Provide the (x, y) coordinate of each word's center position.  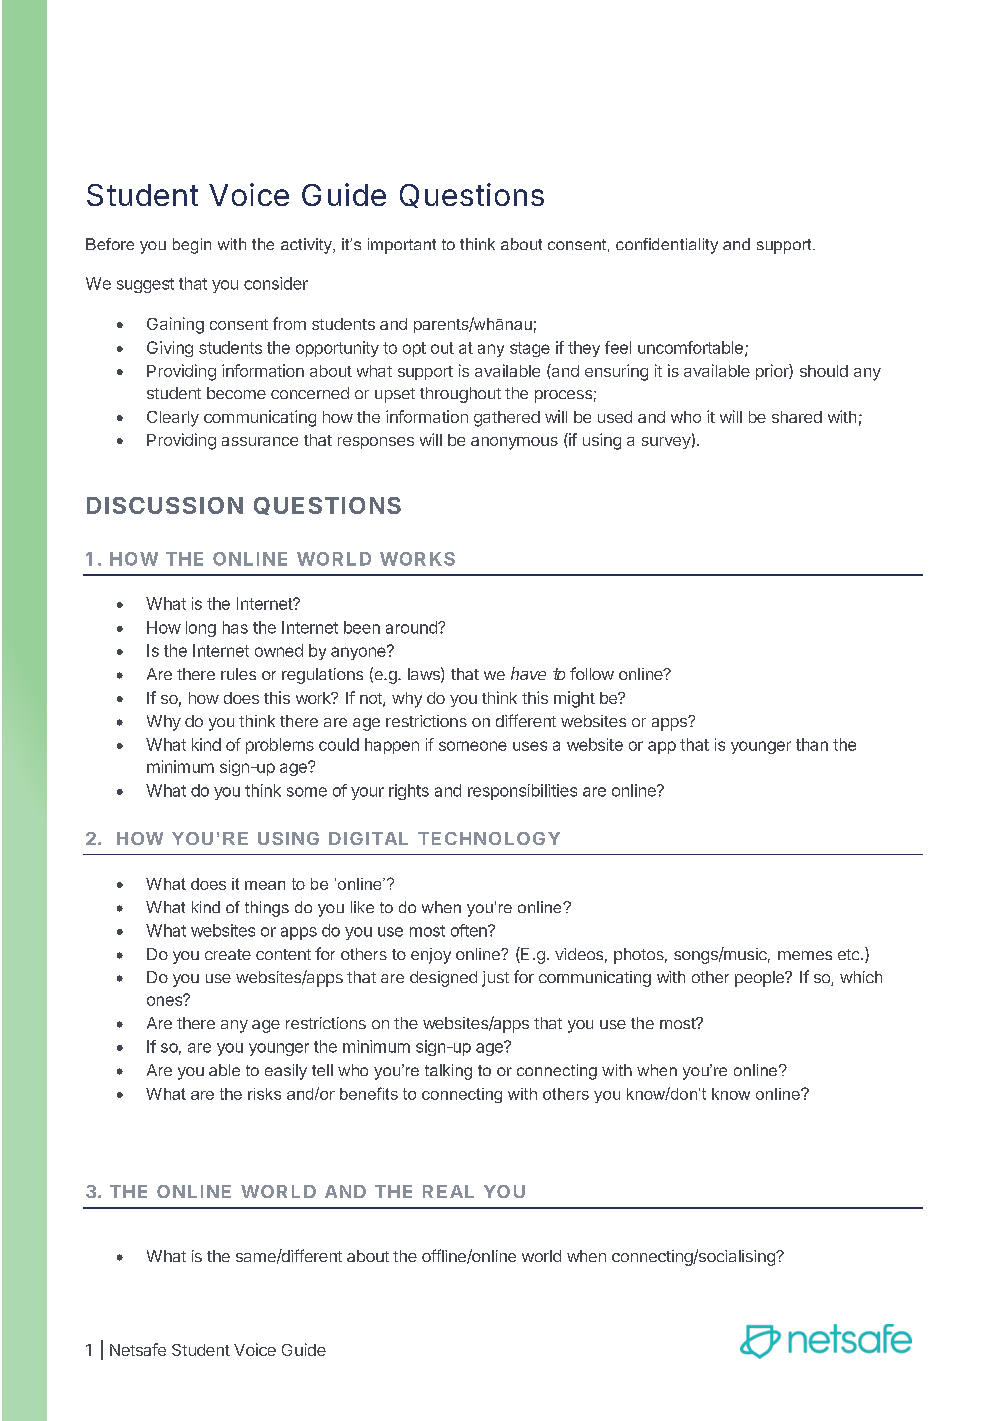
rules (238, 674)
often (470, 930)
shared (797, 417)
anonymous (514, 443)
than (812, 744)
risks (264, 1094)
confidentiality (667, 246)
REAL (448, 1191)
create (228, 954)
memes (805, 955)
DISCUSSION (165, 505)
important (402, 246)
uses (530, 746)
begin (192, 246)
